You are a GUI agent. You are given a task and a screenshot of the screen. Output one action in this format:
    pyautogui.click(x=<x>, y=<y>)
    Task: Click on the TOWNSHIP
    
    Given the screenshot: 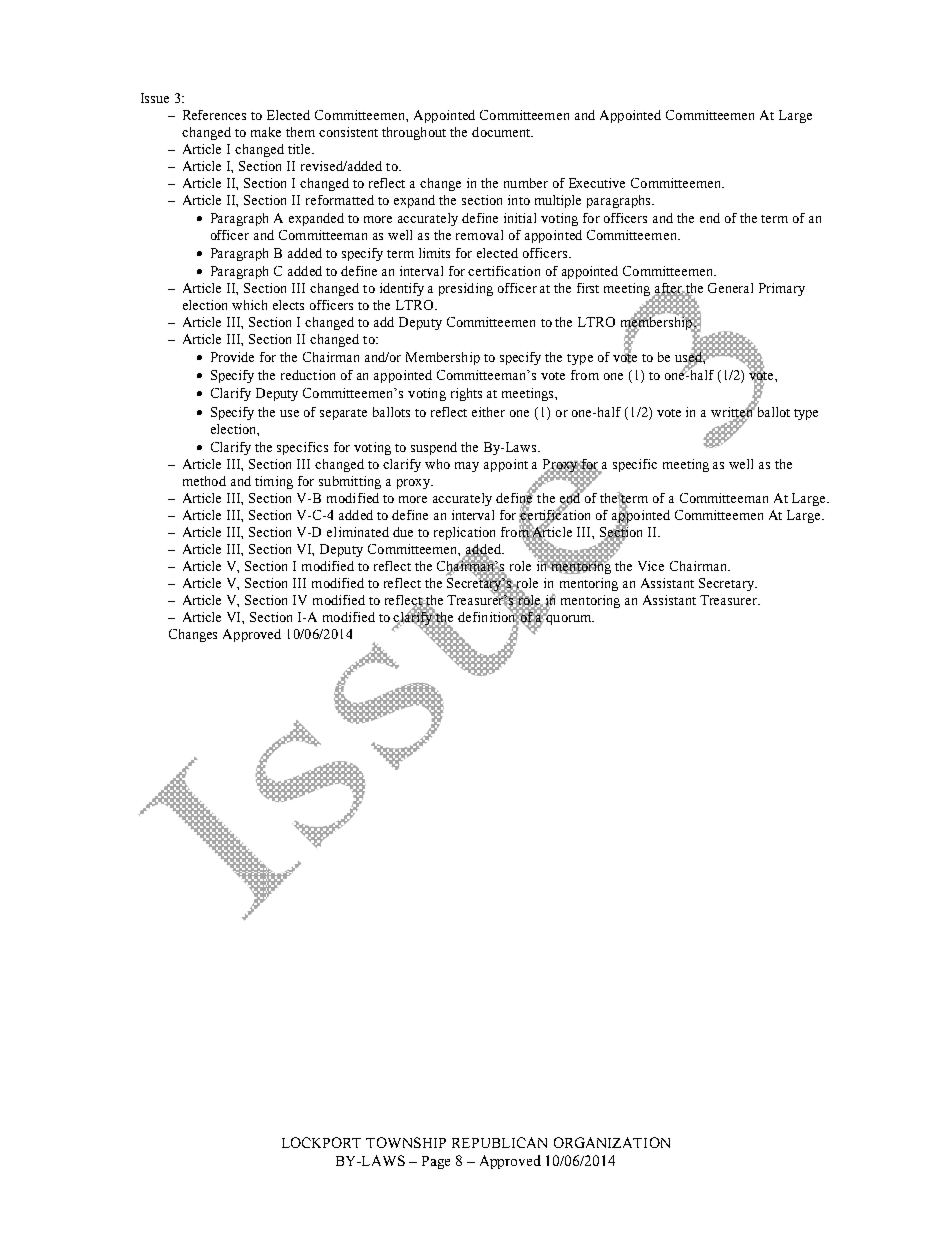 What is the action you would take?
    pyautogui.click(x=406, y=1142)
